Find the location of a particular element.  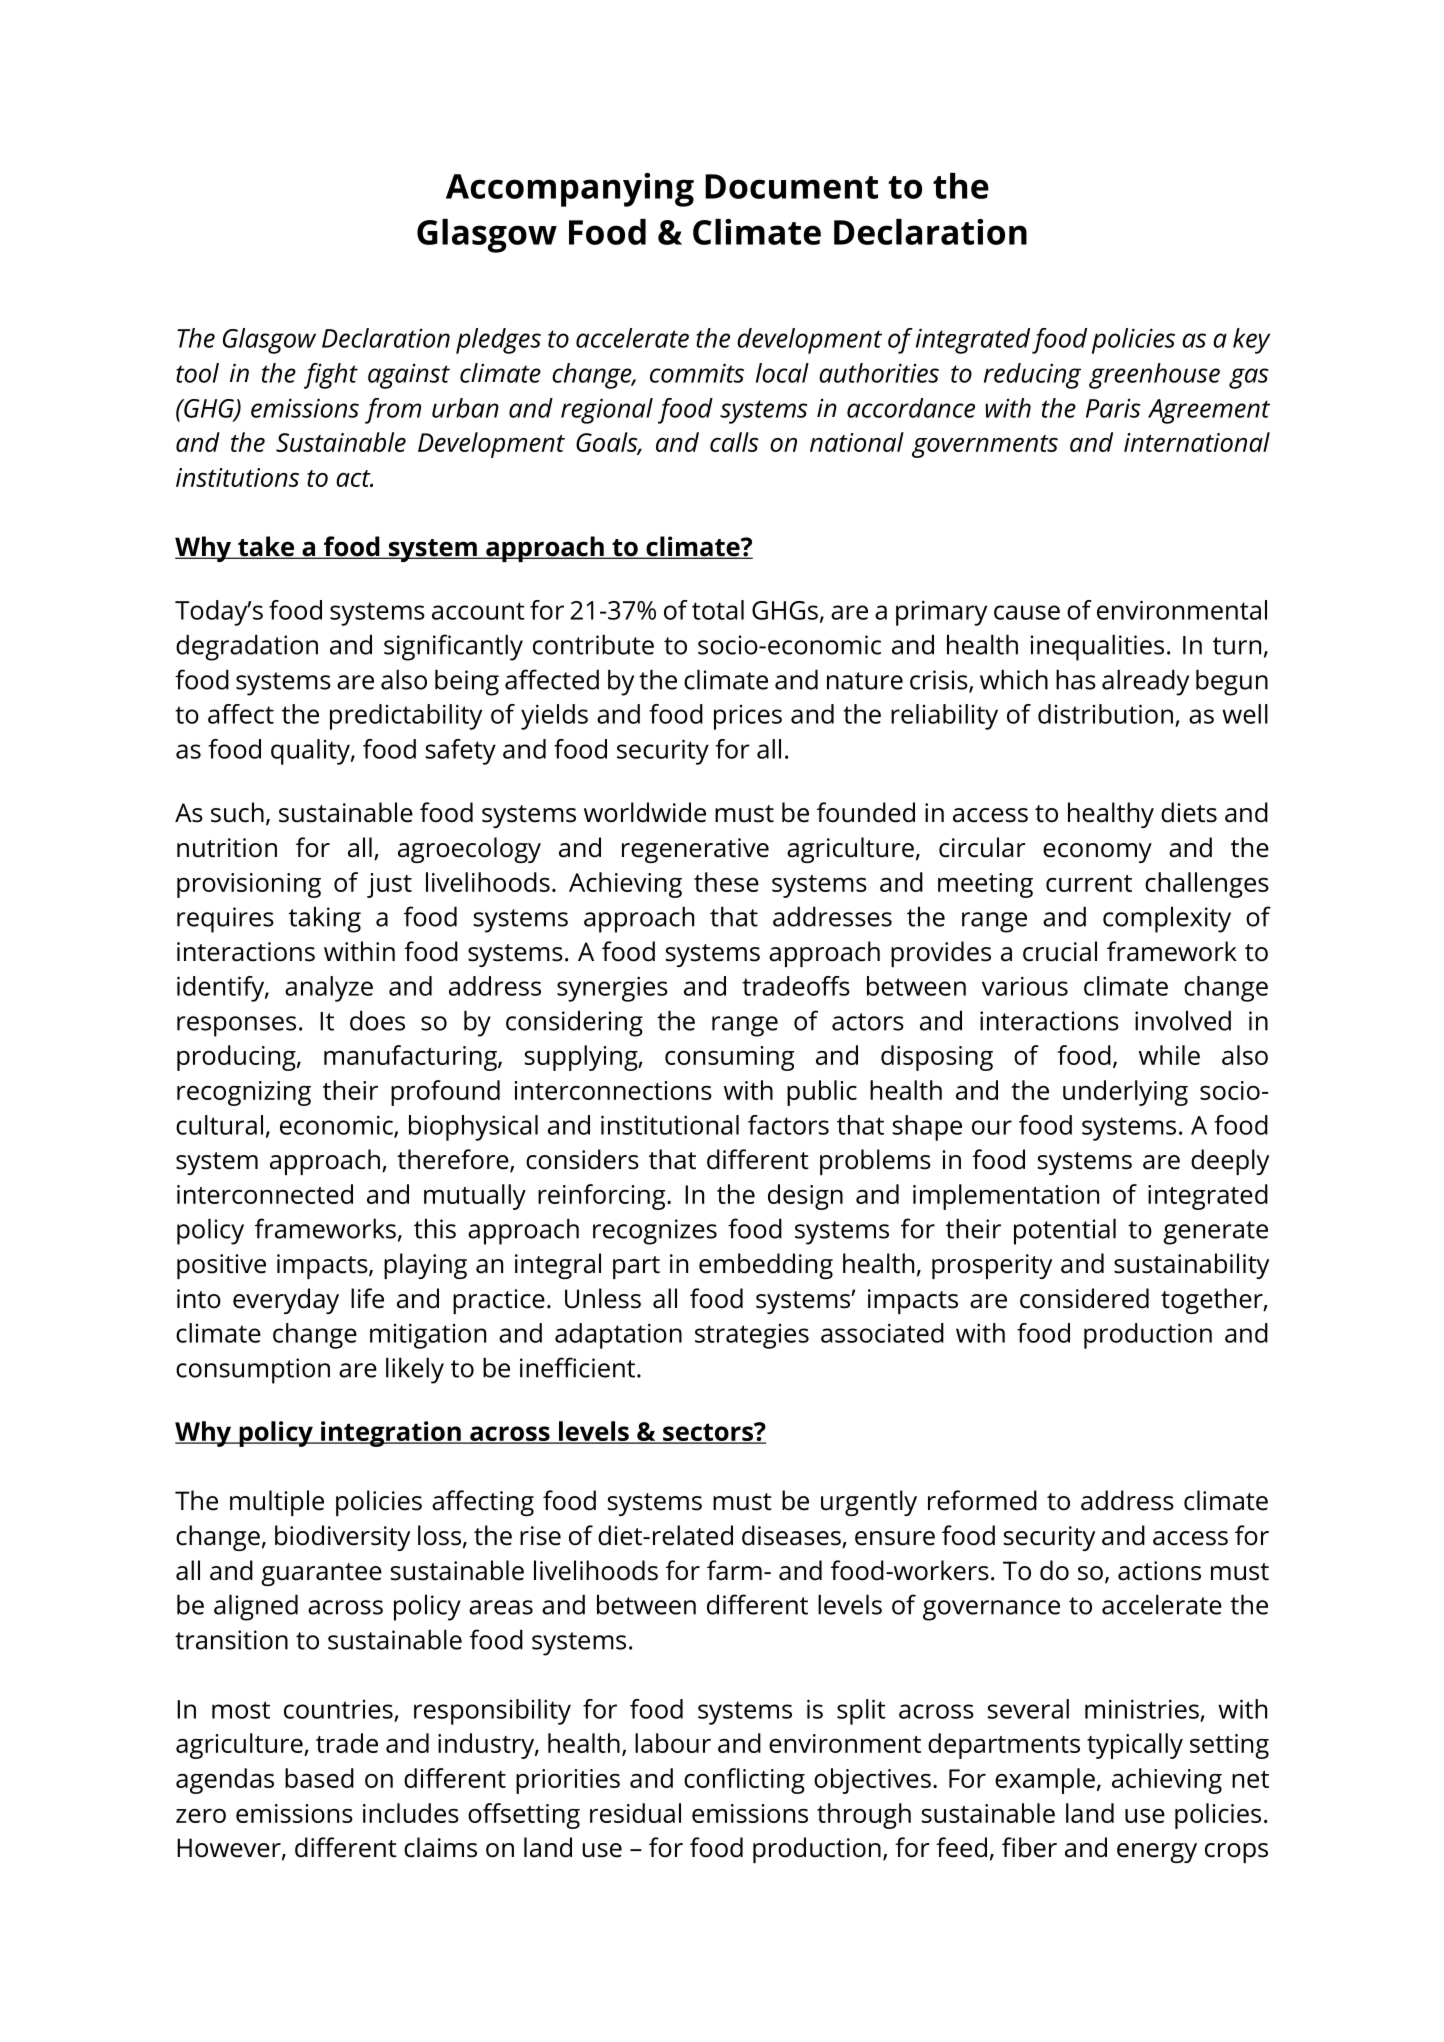

strategies is located at coordinates (752, 1336).
